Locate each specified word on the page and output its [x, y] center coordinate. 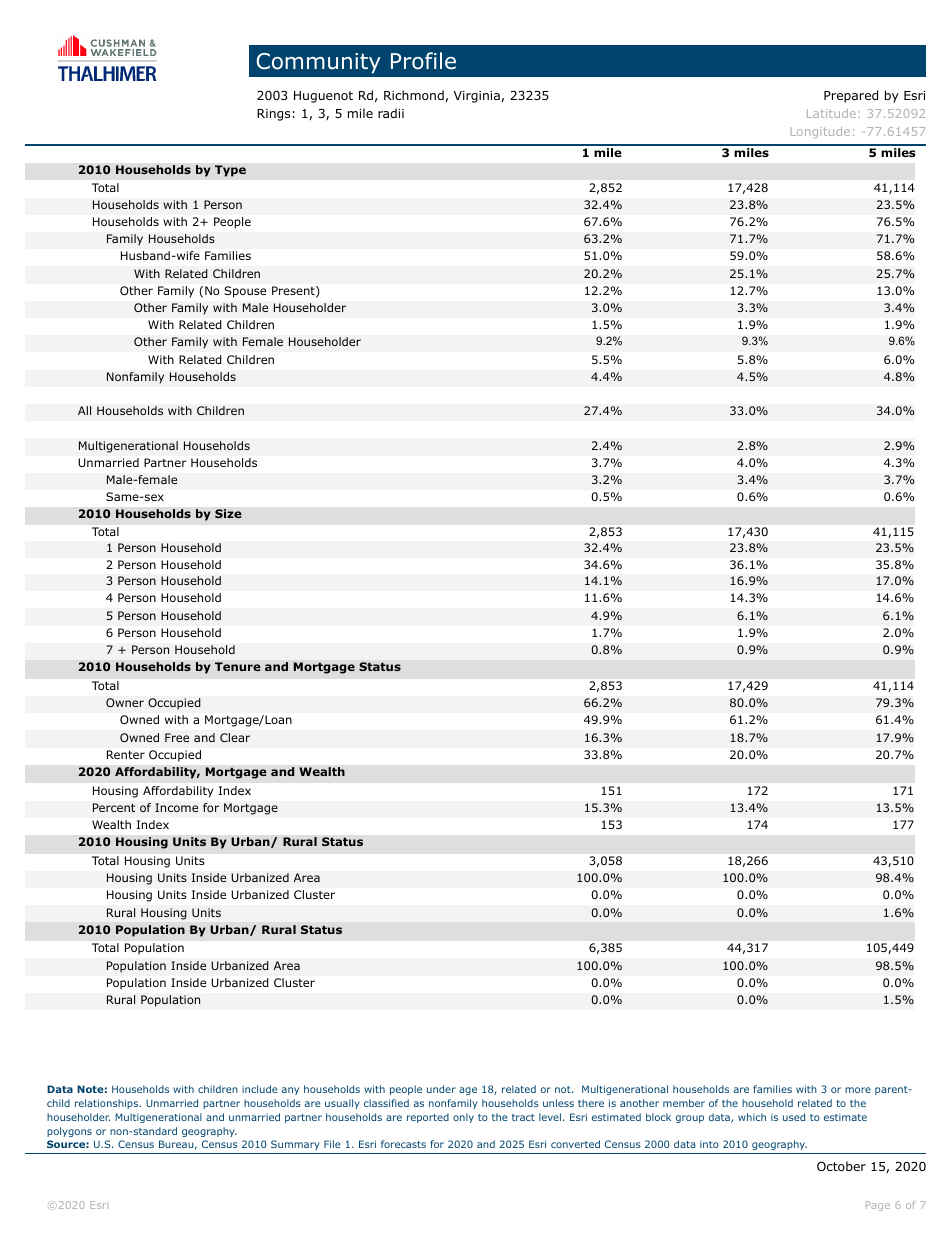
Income [176, 807]
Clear [235, 737]
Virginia [477, 97]
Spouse [245, 292]
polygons [69, 1132]
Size [228, 514]
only [463, 1118]
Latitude [831, 113]
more [858, 1090]
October [841, 1166]
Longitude [820, 132]
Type [230, 171]
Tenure [238, 666]
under [441, 1089]
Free [177, 737]
